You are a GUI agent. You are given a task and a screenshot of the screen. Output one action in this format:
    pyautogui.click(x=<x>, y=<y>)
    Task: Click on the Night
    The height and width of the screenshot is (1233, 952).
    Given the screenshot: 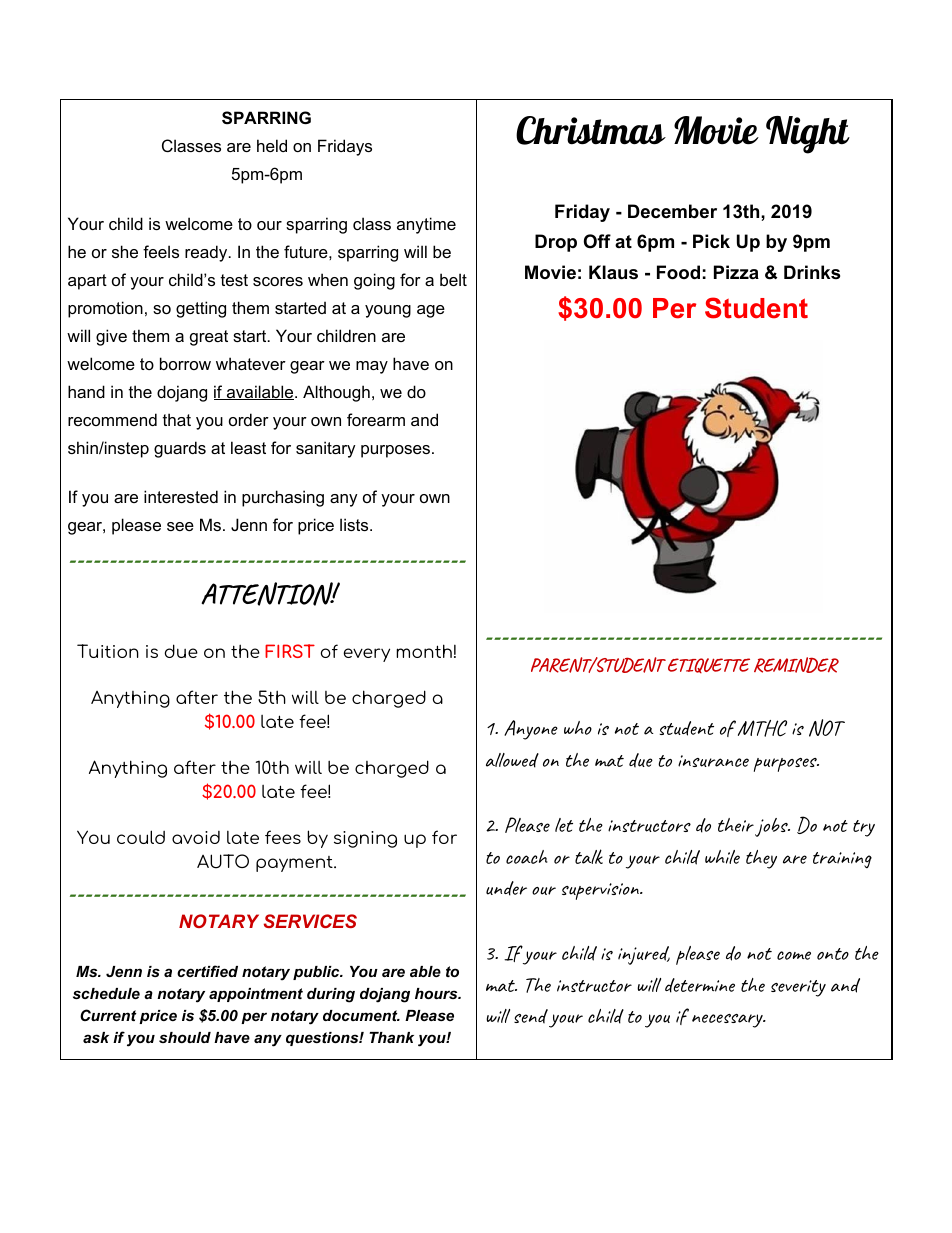 What is the action you would take?
    pyautogui.click(x=808, y=135)
